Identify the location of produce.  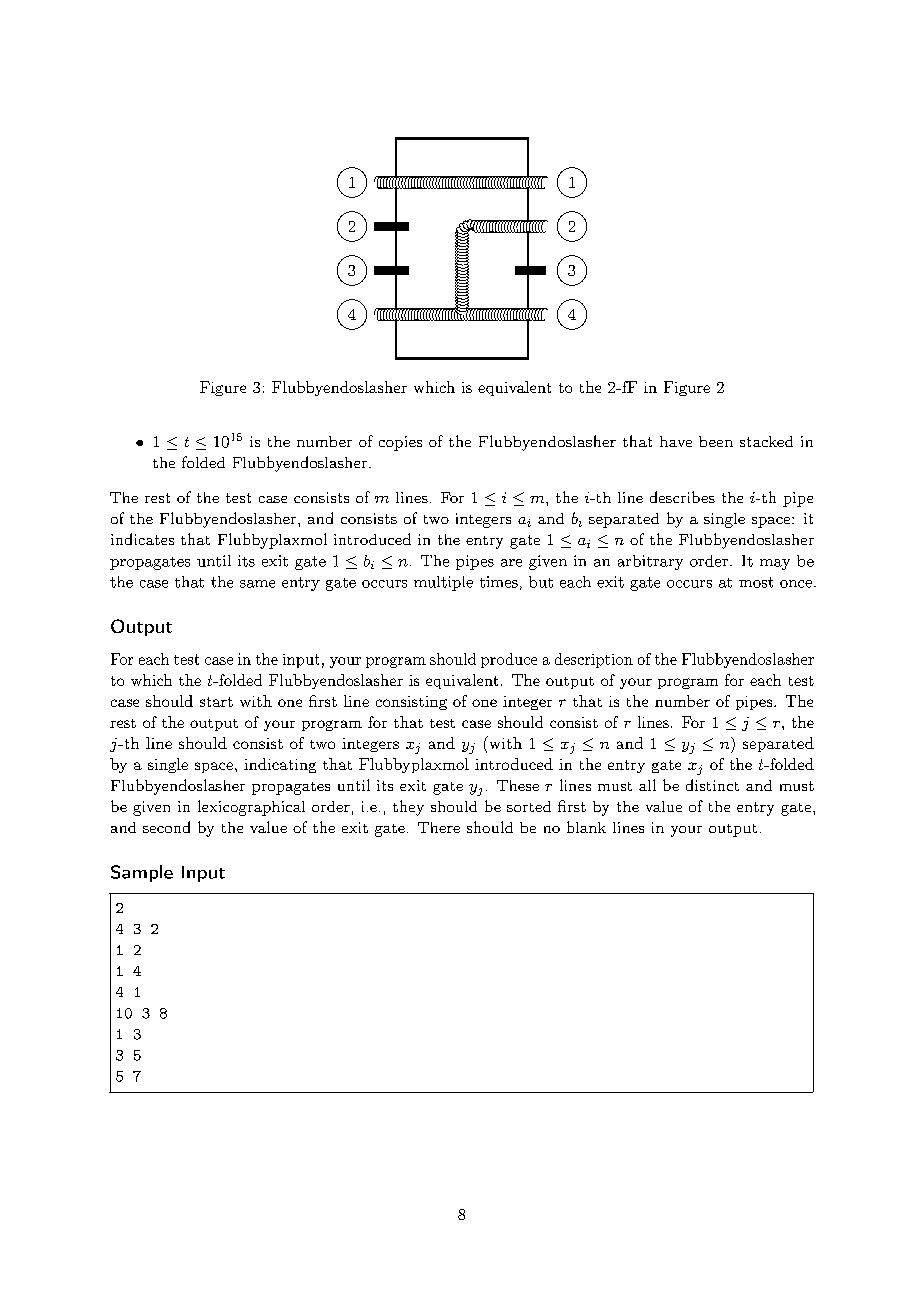
(509, 660).
